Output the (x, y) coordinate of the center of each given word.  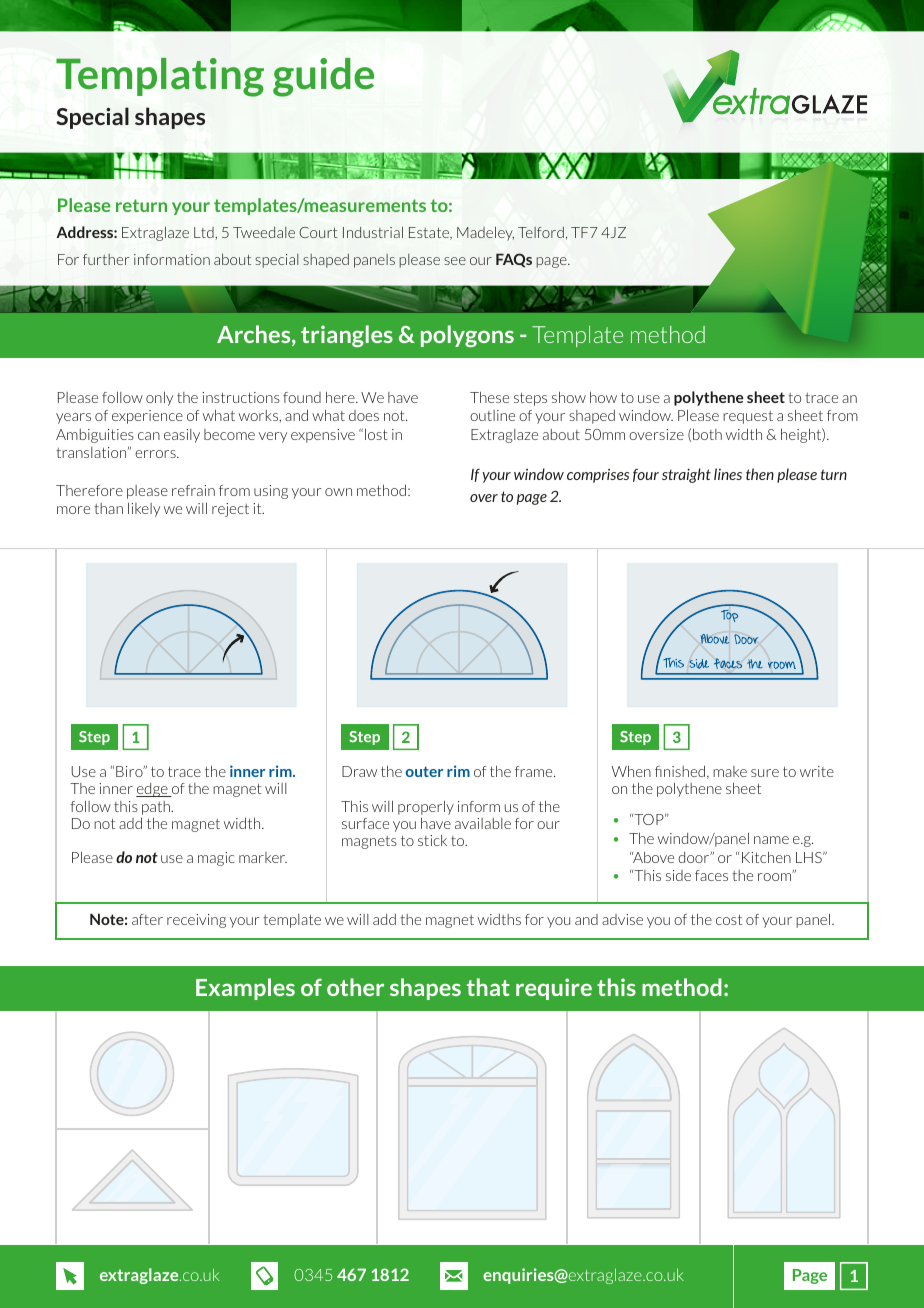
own (338, 492)
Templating (160, 77)
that (488, 987)
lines (728, 474)
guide (323, 77)
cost (729, 919)
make (730, 771)
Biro (130, 771)
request (748, 417)
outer (424, 771)
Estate (430, 233)
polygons (467, 336)
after (147, 919)
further (106, 259)
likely (144, 509)
